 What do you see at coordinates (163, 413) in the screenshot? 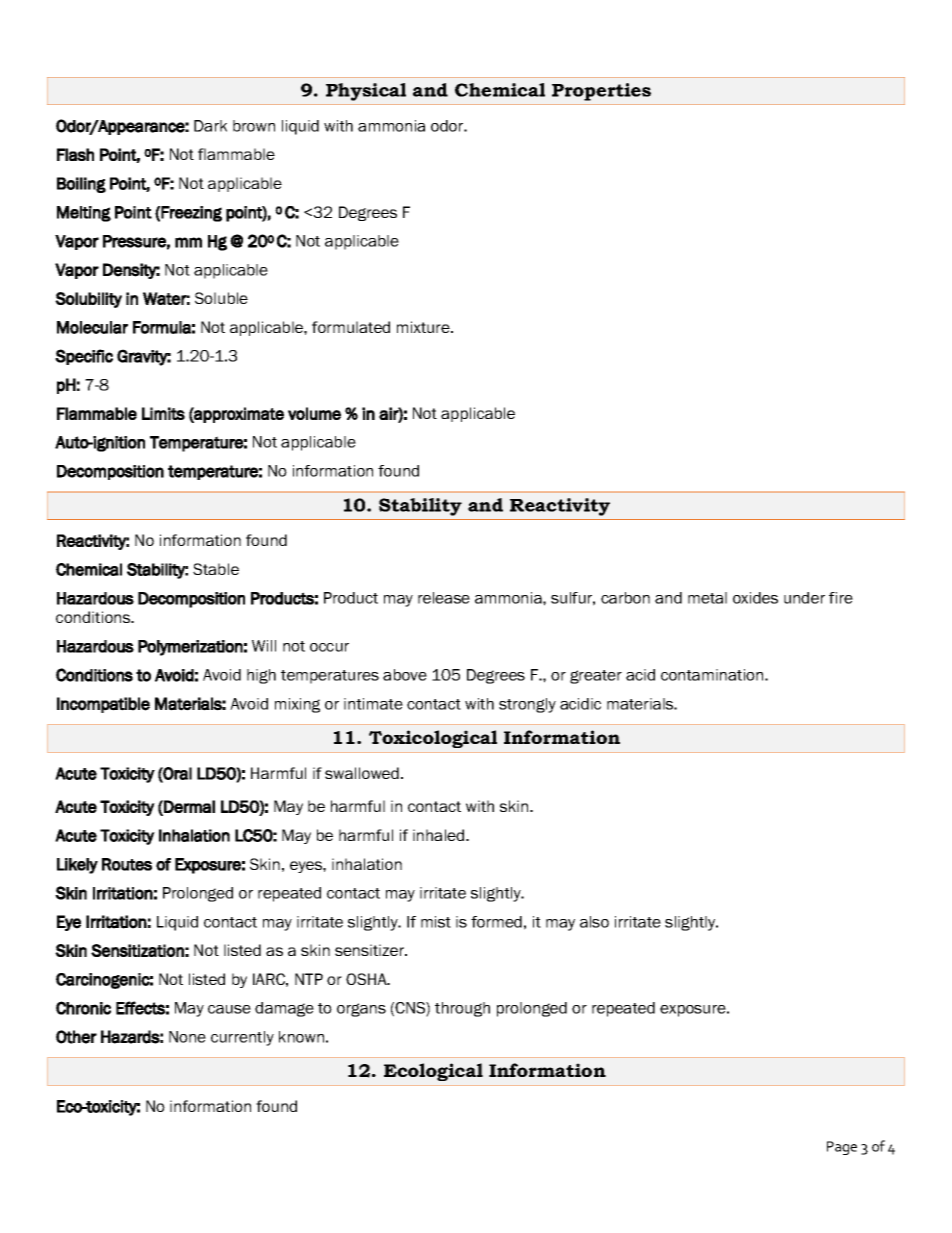
I see `Limits` at bounding box center [163, 413].
